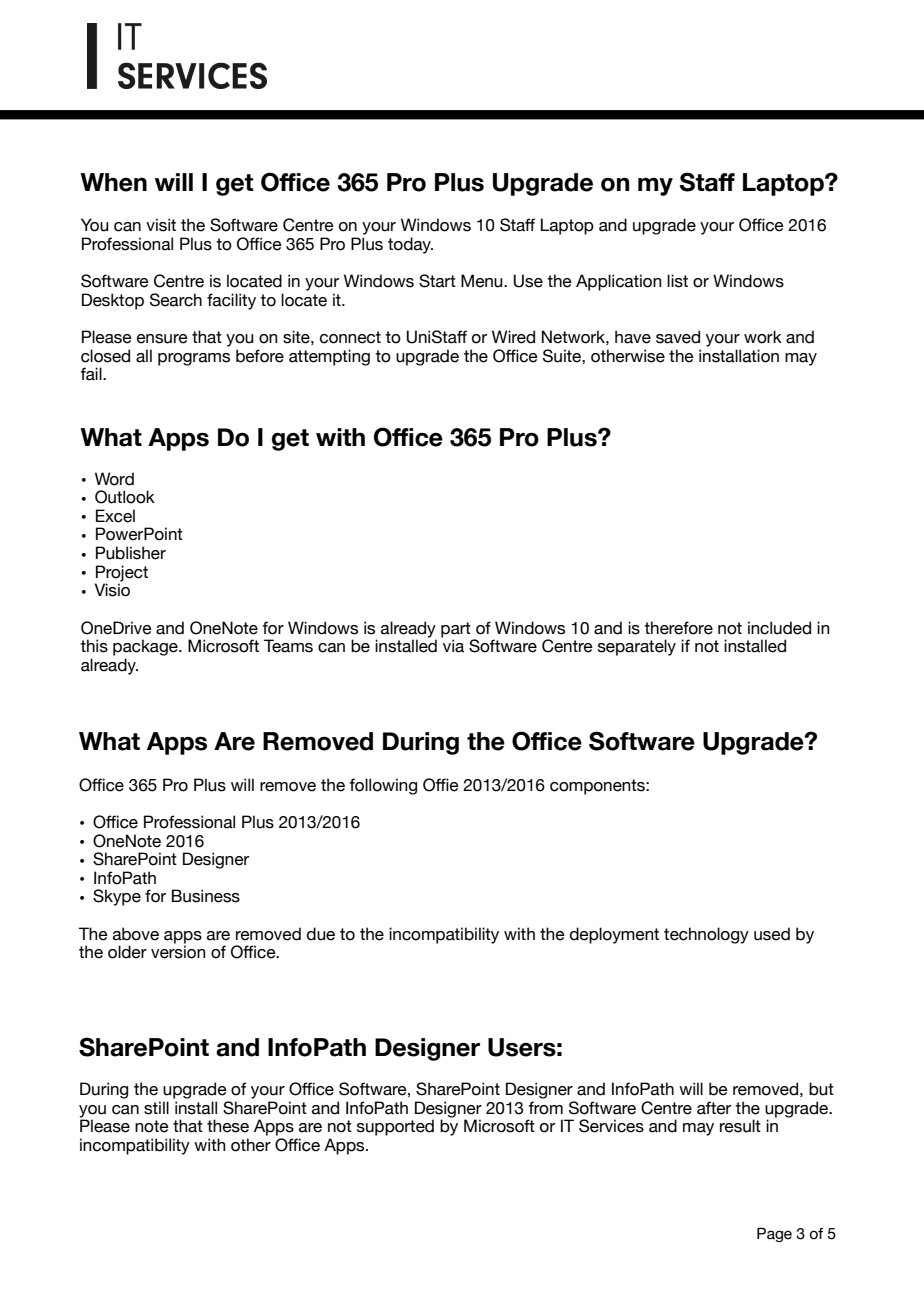 The width and height of the screenshot is (924, 1308). Describe the element at coordinates (410, 245) in the screenshot. I see `today` at that location.
